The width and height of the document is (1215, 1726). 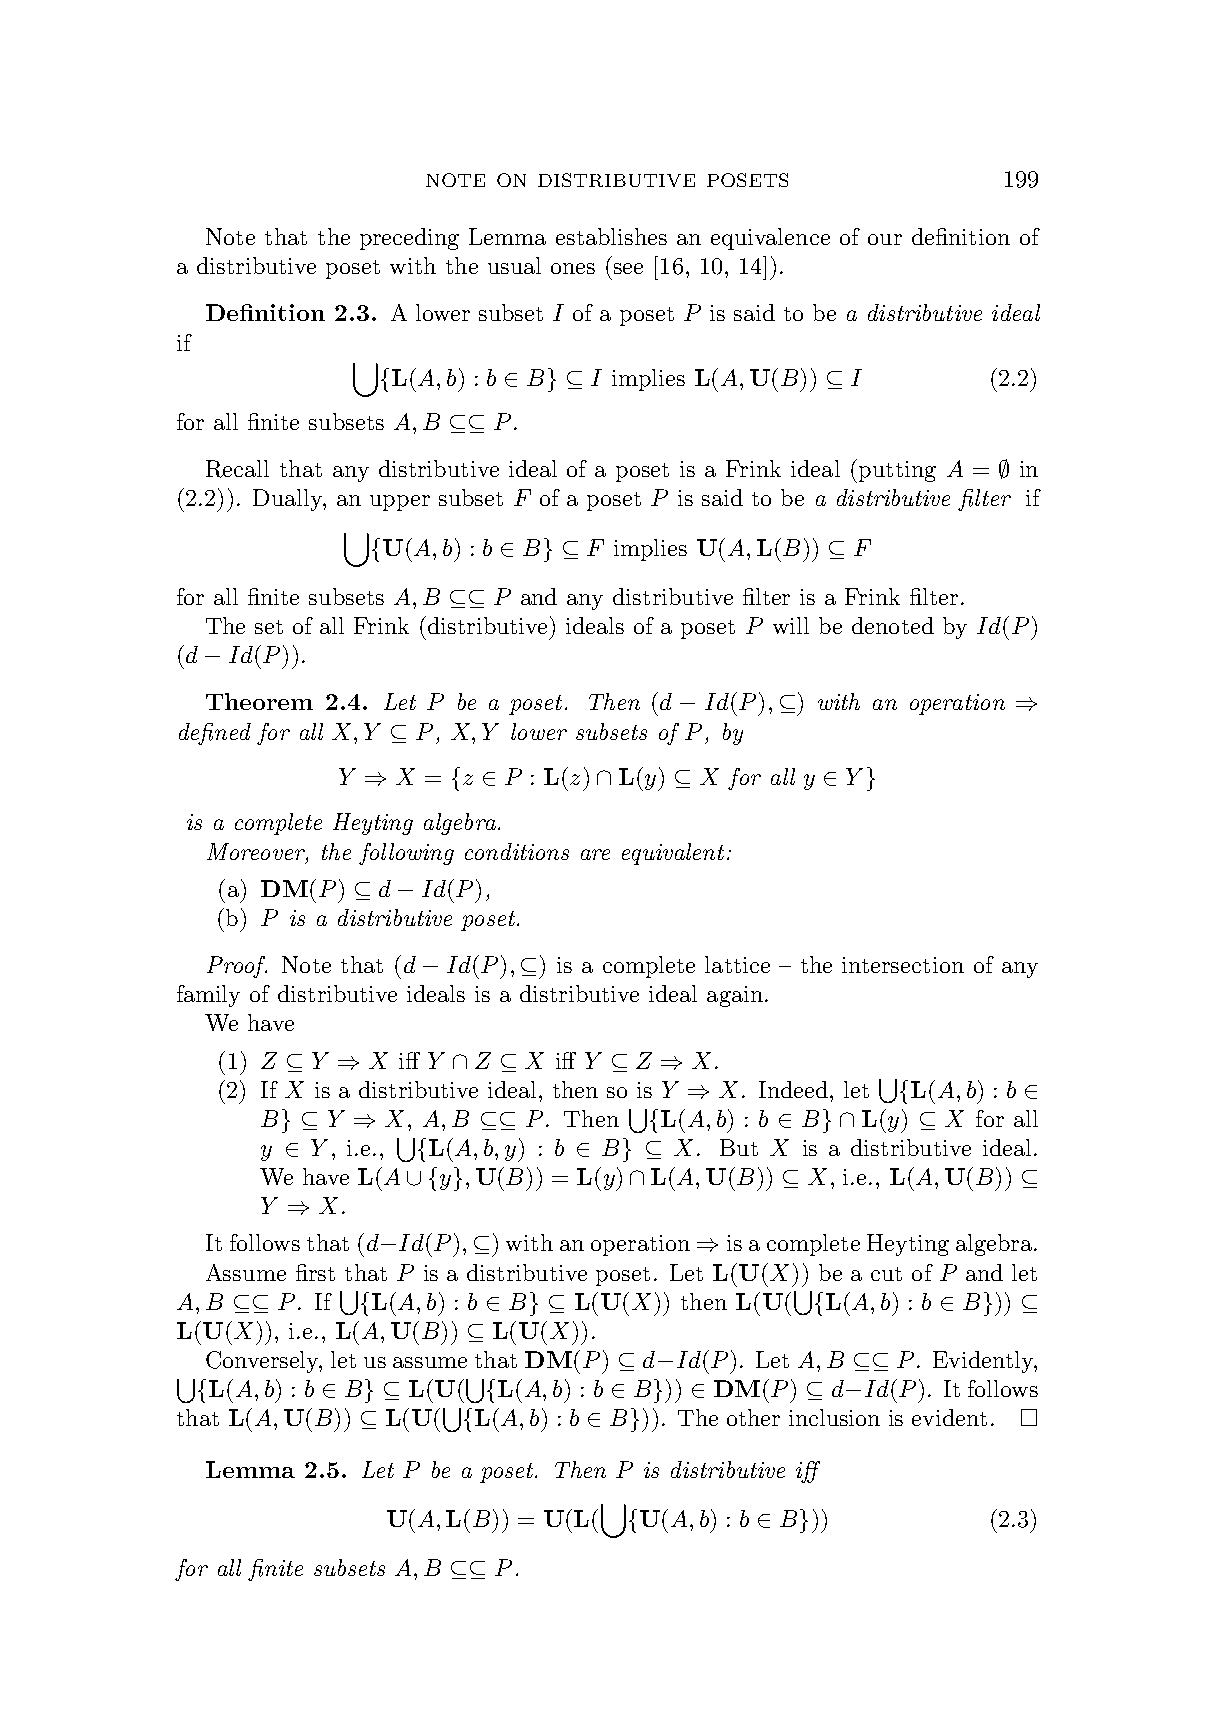 What do you see at coordinates (264, 1362) in the document?
I see `Conversely` at bounding box center [264, 1362].
